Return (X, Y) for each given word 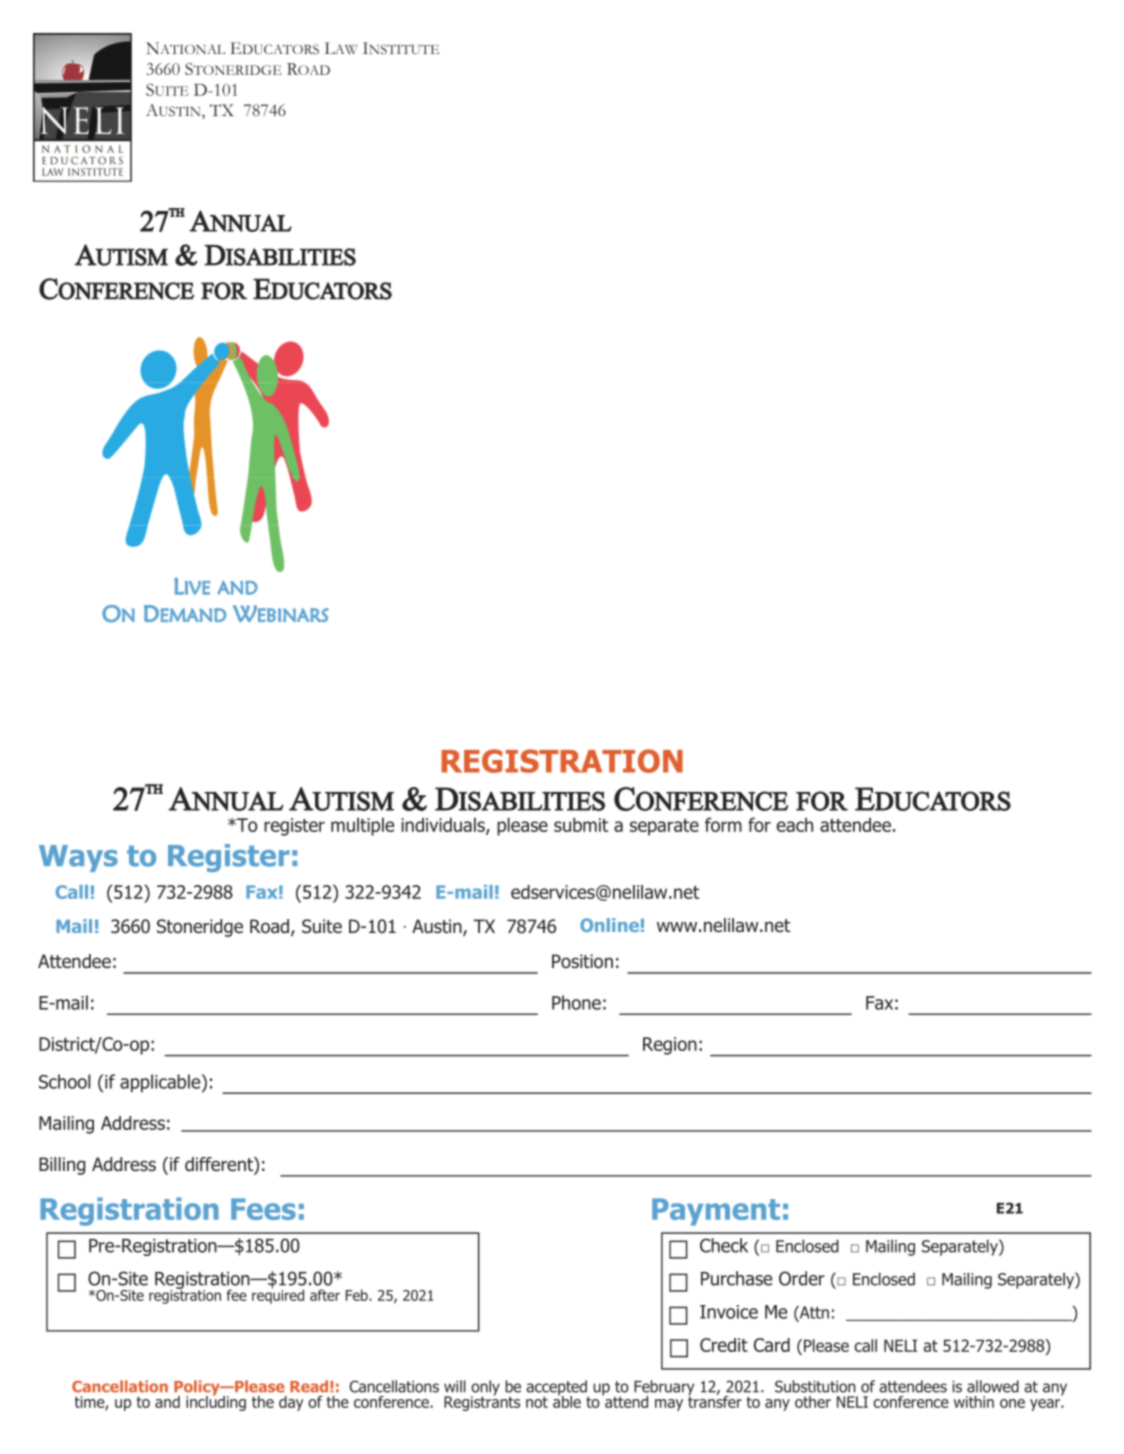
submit (581, 824)
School (64, 1081)
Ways (78, 858)
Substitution (815, 1386)
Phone (576, 1002)
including (216, 1402)
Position (582, 961)
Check (724, 1245)
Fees (263, 1209)
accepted (557, 1389)
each (795, 825)
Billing (62, 1166)
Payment (716, 1212)
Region (670, 1046)
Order (802, 1278)
